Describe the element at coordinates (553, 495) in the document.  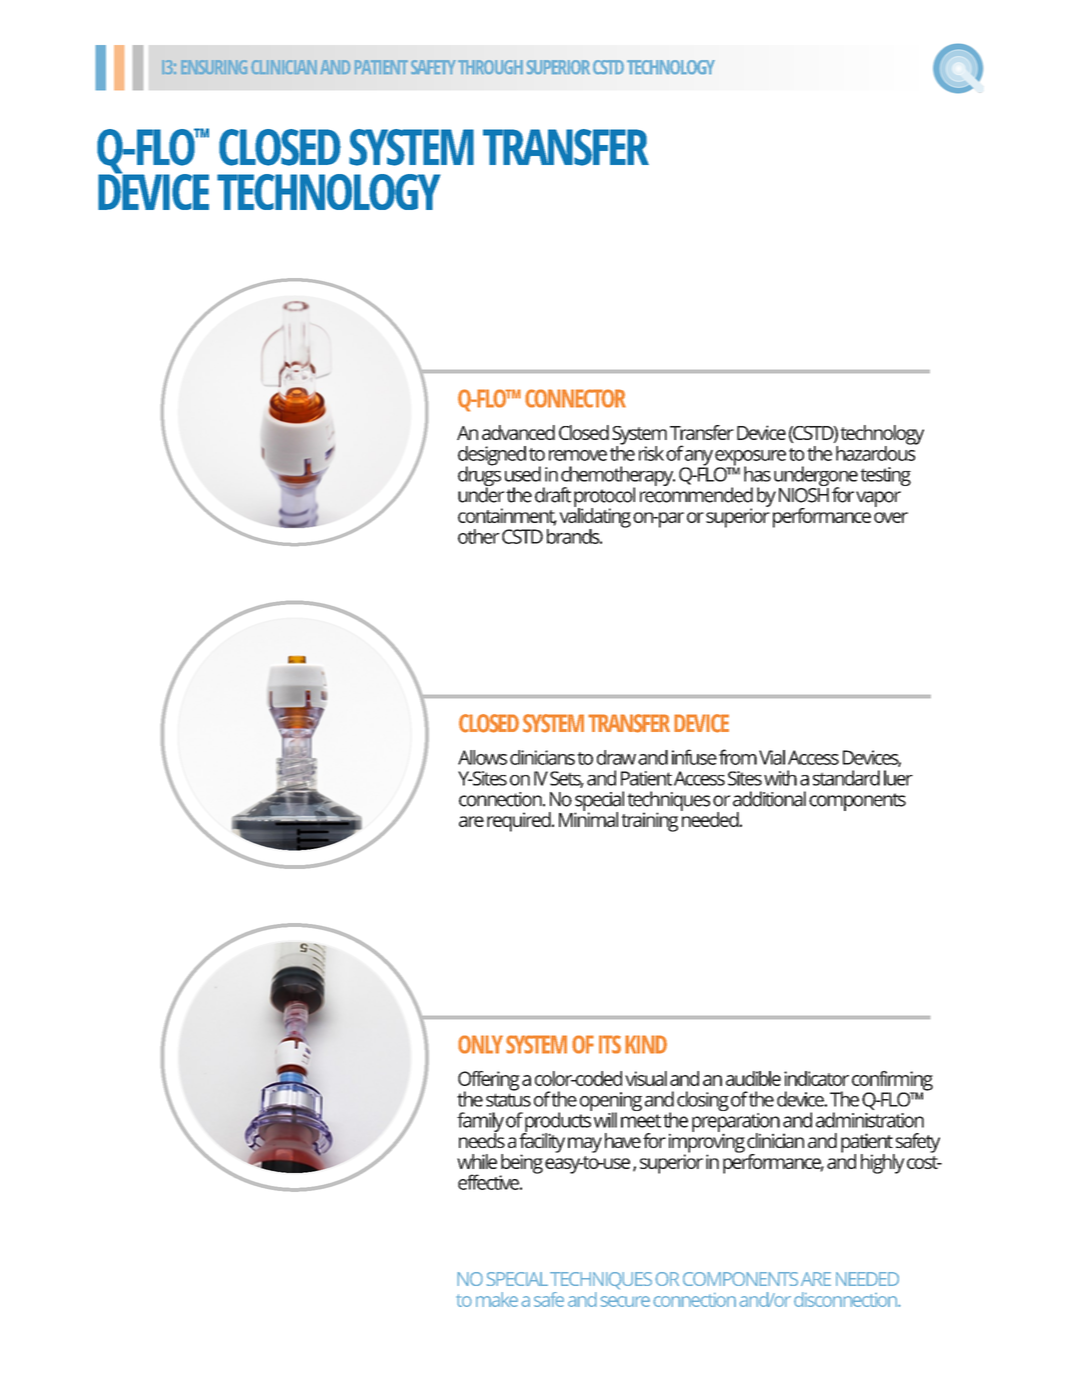
I see `draft` at that location.
